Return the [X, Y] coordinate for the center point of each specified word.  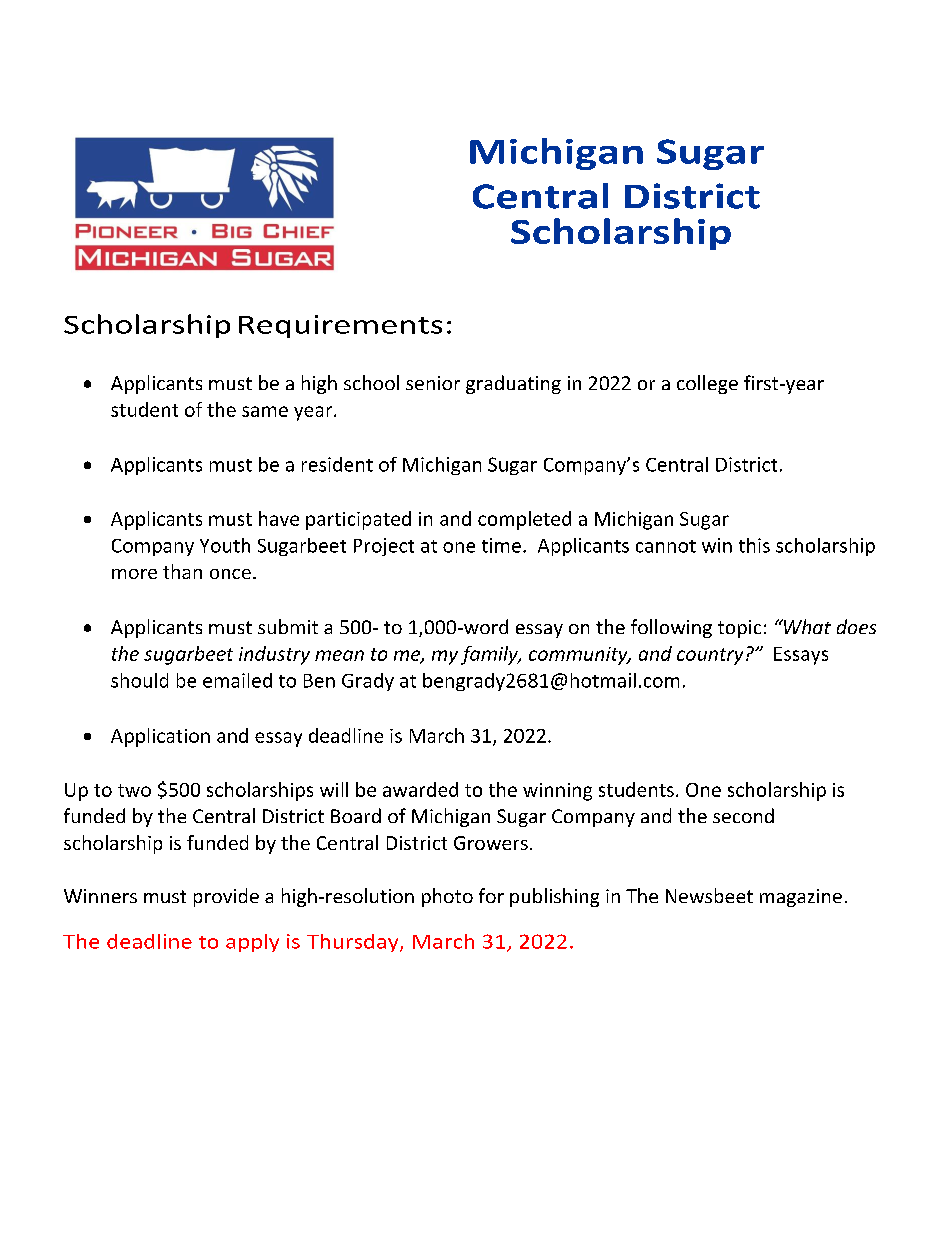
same [265, 411]
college [707, 384]
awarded [420, 789]
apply [252, 943]
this [754, 545]
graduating [513, 384]
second [743, 815]
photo [447, 897]
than [182, 571]
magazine [801, 898]
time [501, 545]
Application [160, 737]
